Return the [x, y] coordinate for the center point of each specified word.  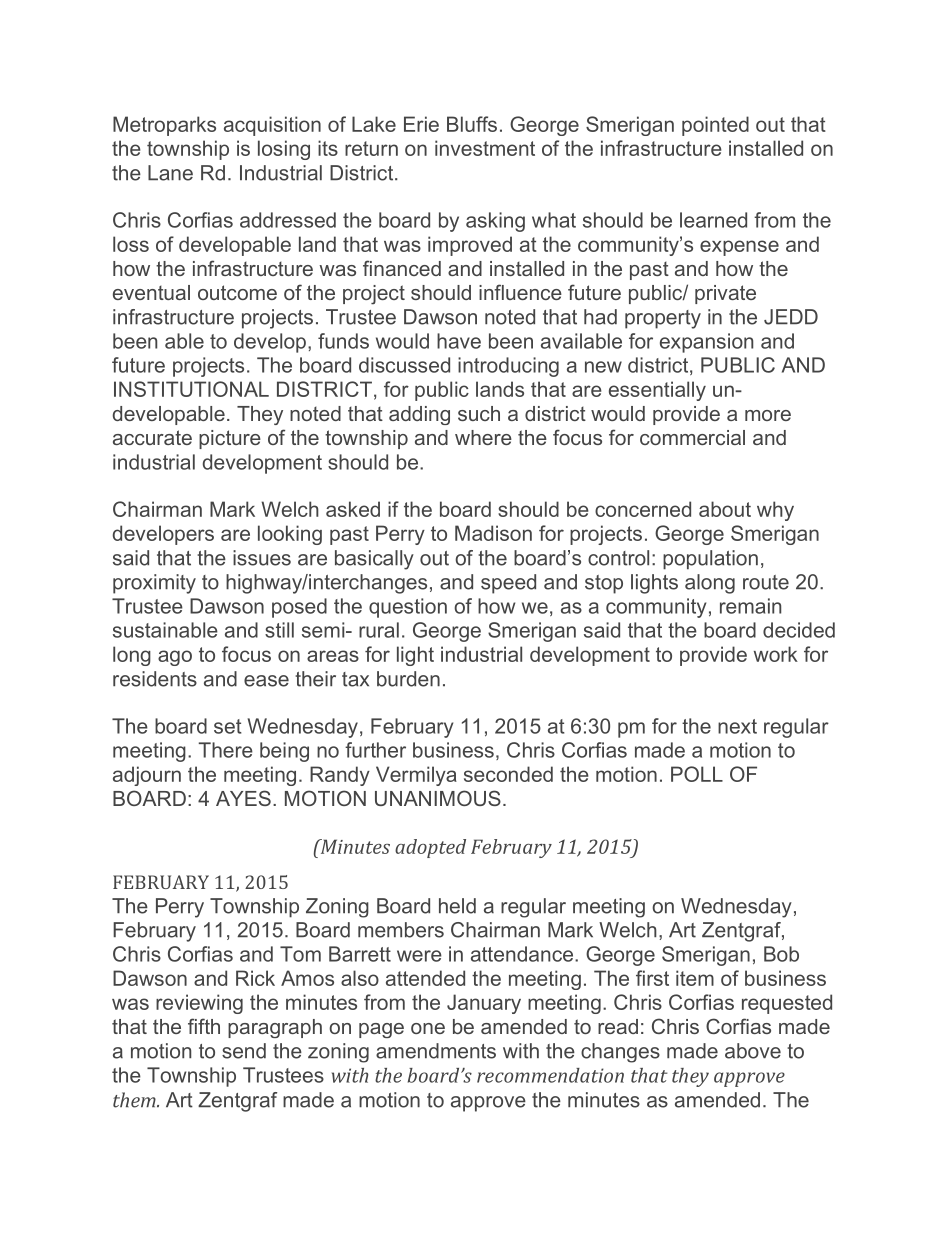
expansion [706, 343]
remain [750, 606]
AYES [243, 798]
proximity [154, 584]
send [244, 1051]
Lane [170, 173]
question [408, 608]
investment [485, 148]
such [479, 413]
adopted [430, 848]
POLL [697, 774]
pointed [715, 126]
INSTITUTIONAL [191, 389]
